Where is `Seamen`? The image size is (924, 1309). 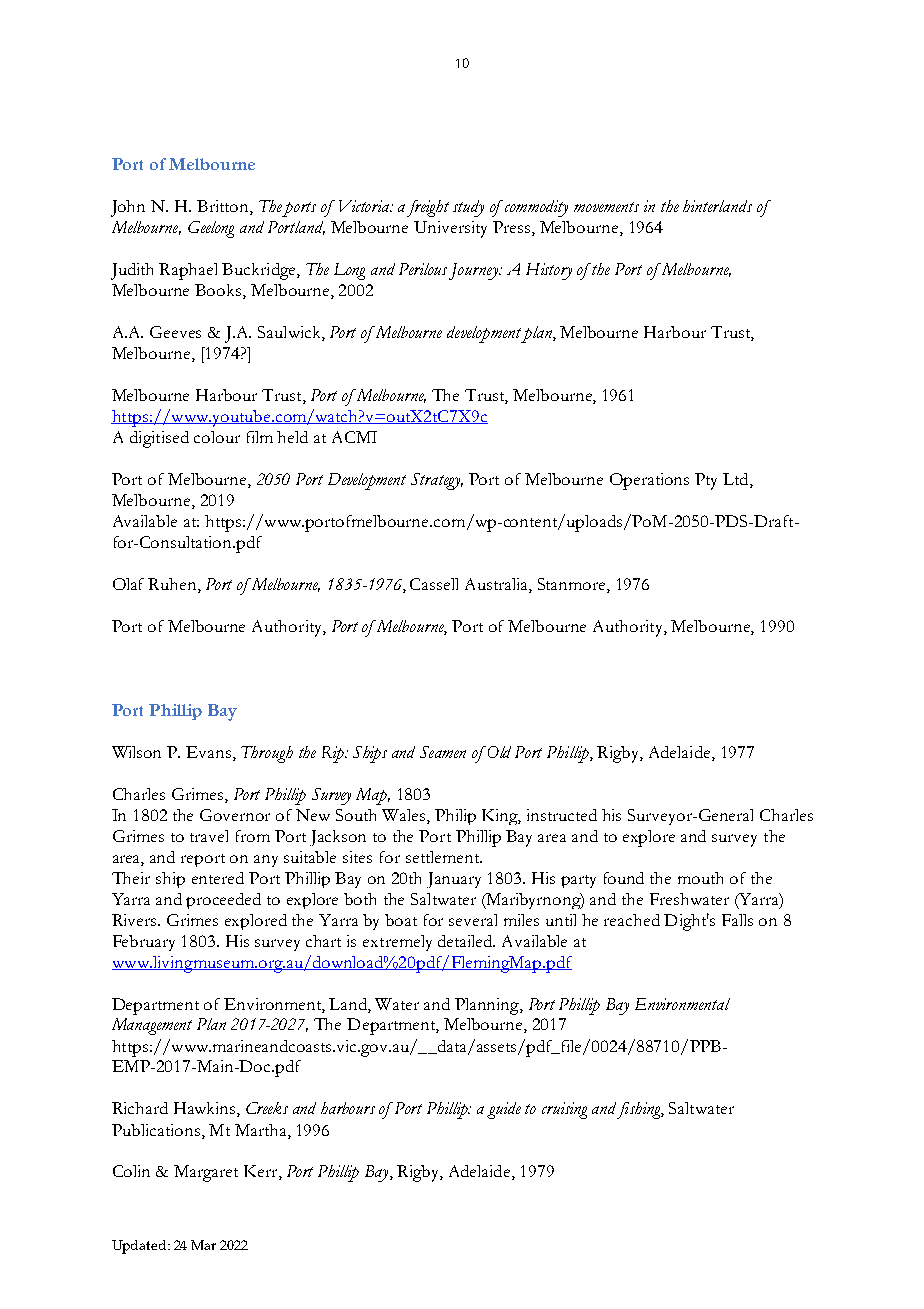 Seamen is located at coordinates (443, 752).
